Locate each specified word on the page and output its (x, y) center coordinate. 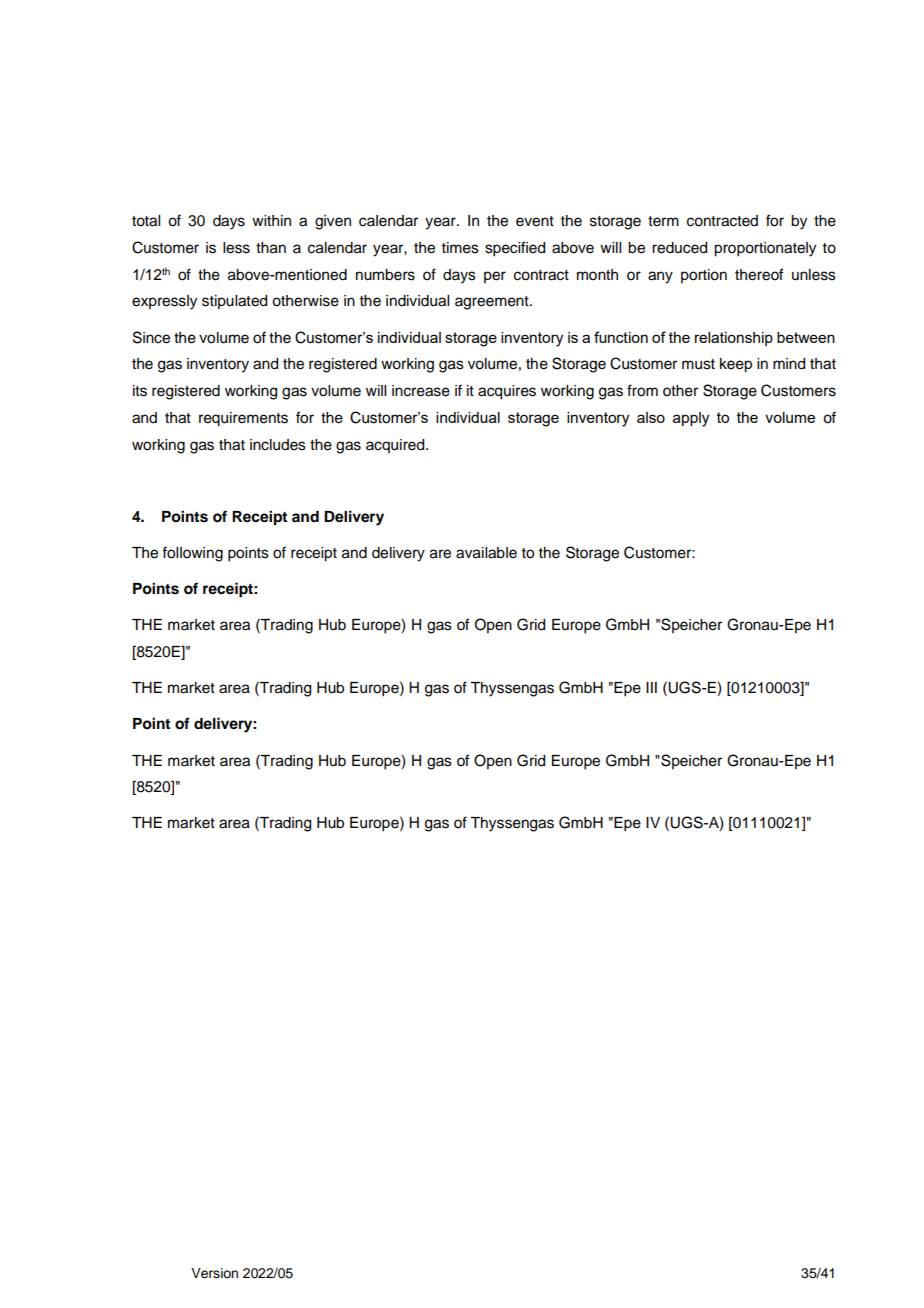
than (271, 248)
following (192, 554)
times (460, 248)
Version (214, 1273)
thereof (759, 274)
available (486, 553)
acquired (396, 446)
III (651, 687)
